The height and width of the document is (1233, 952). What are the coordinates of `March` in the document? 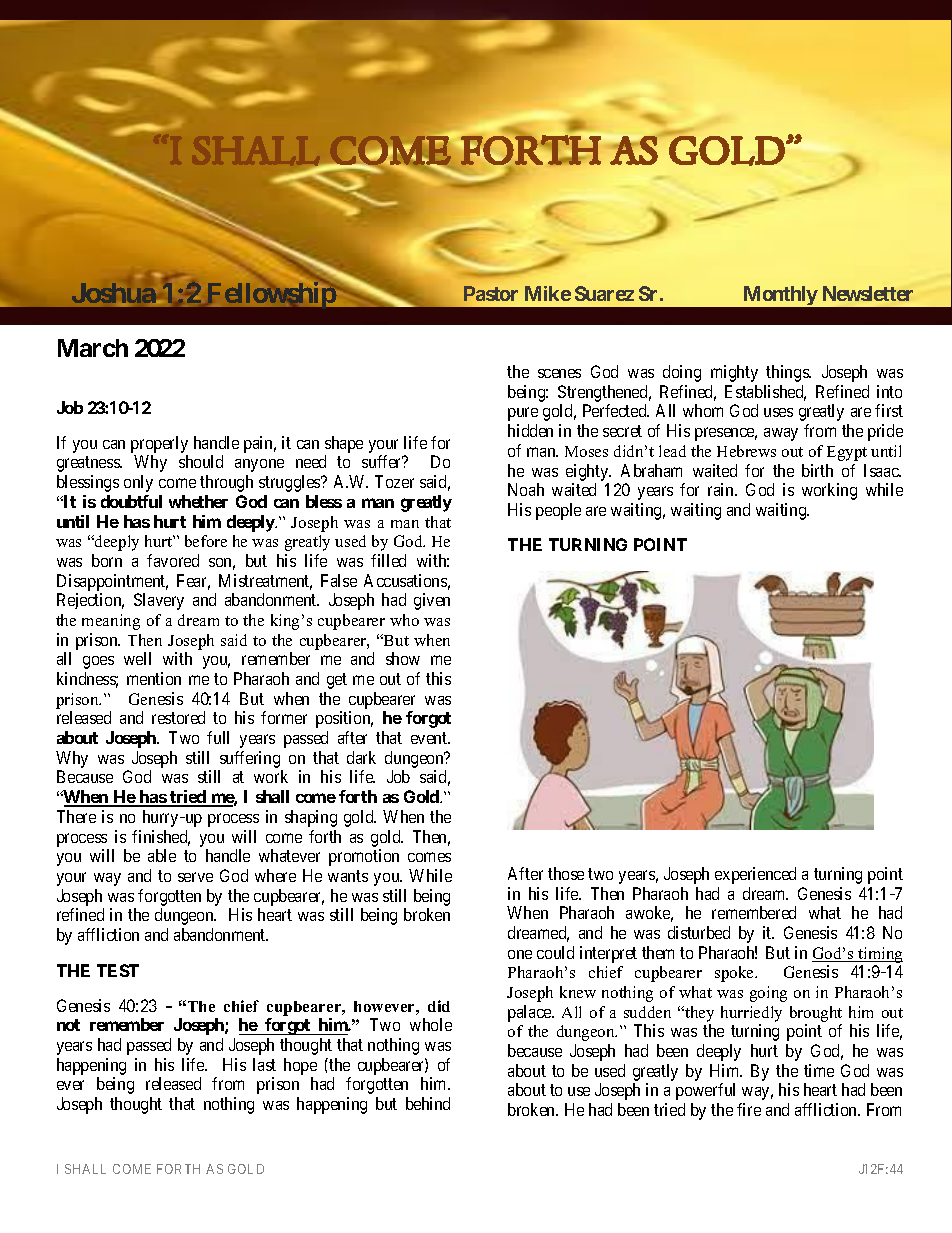 It's located at (93, 348).
